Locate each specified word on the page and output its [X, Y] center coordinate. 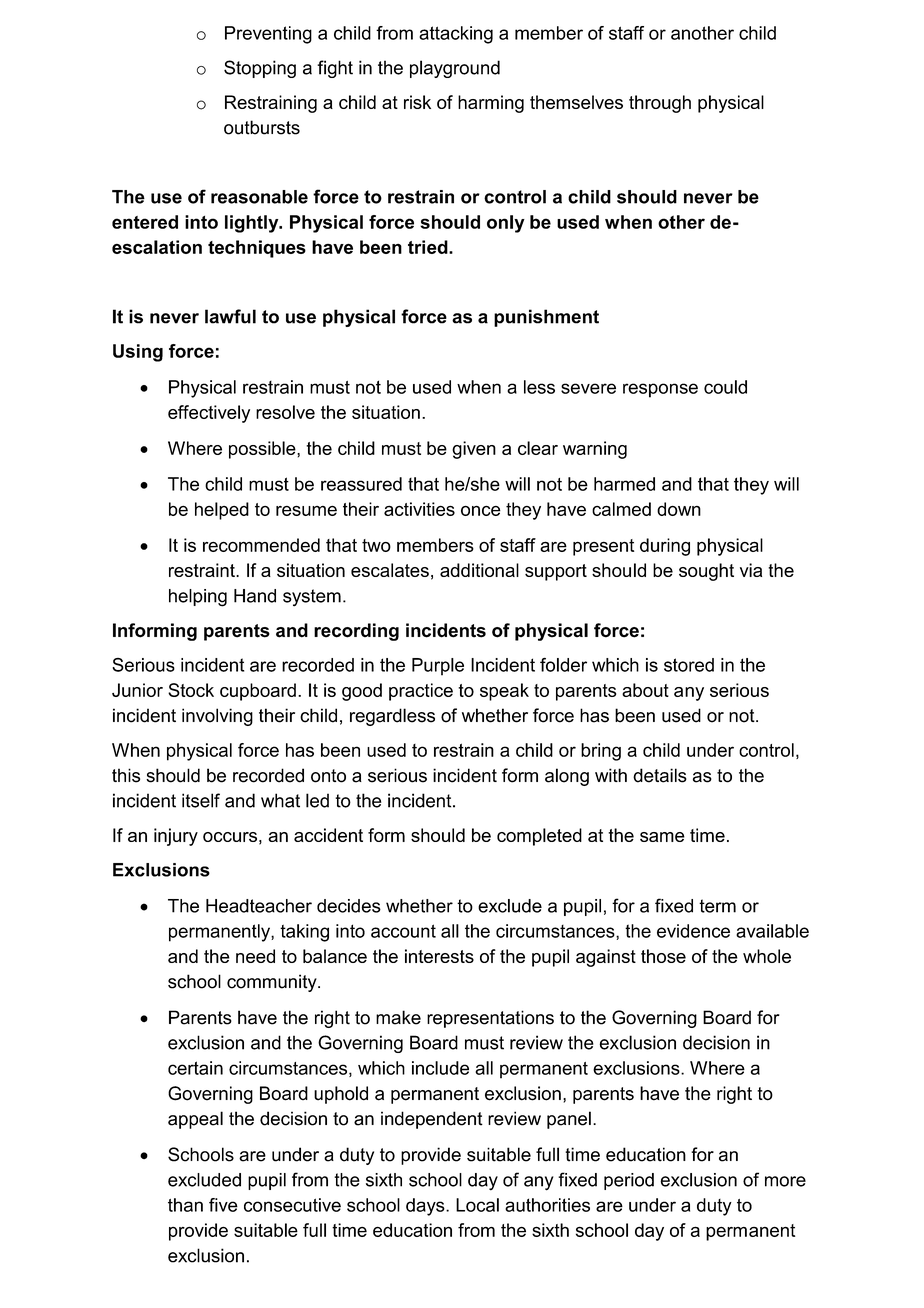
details [660, 775]
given [474, 450]
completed [539, 837]
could [725, 387]
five [223, 1205]
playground [455, 69]
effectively [209, 414]
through [660, 104]
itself [201, 800]
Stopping [260, 69]
